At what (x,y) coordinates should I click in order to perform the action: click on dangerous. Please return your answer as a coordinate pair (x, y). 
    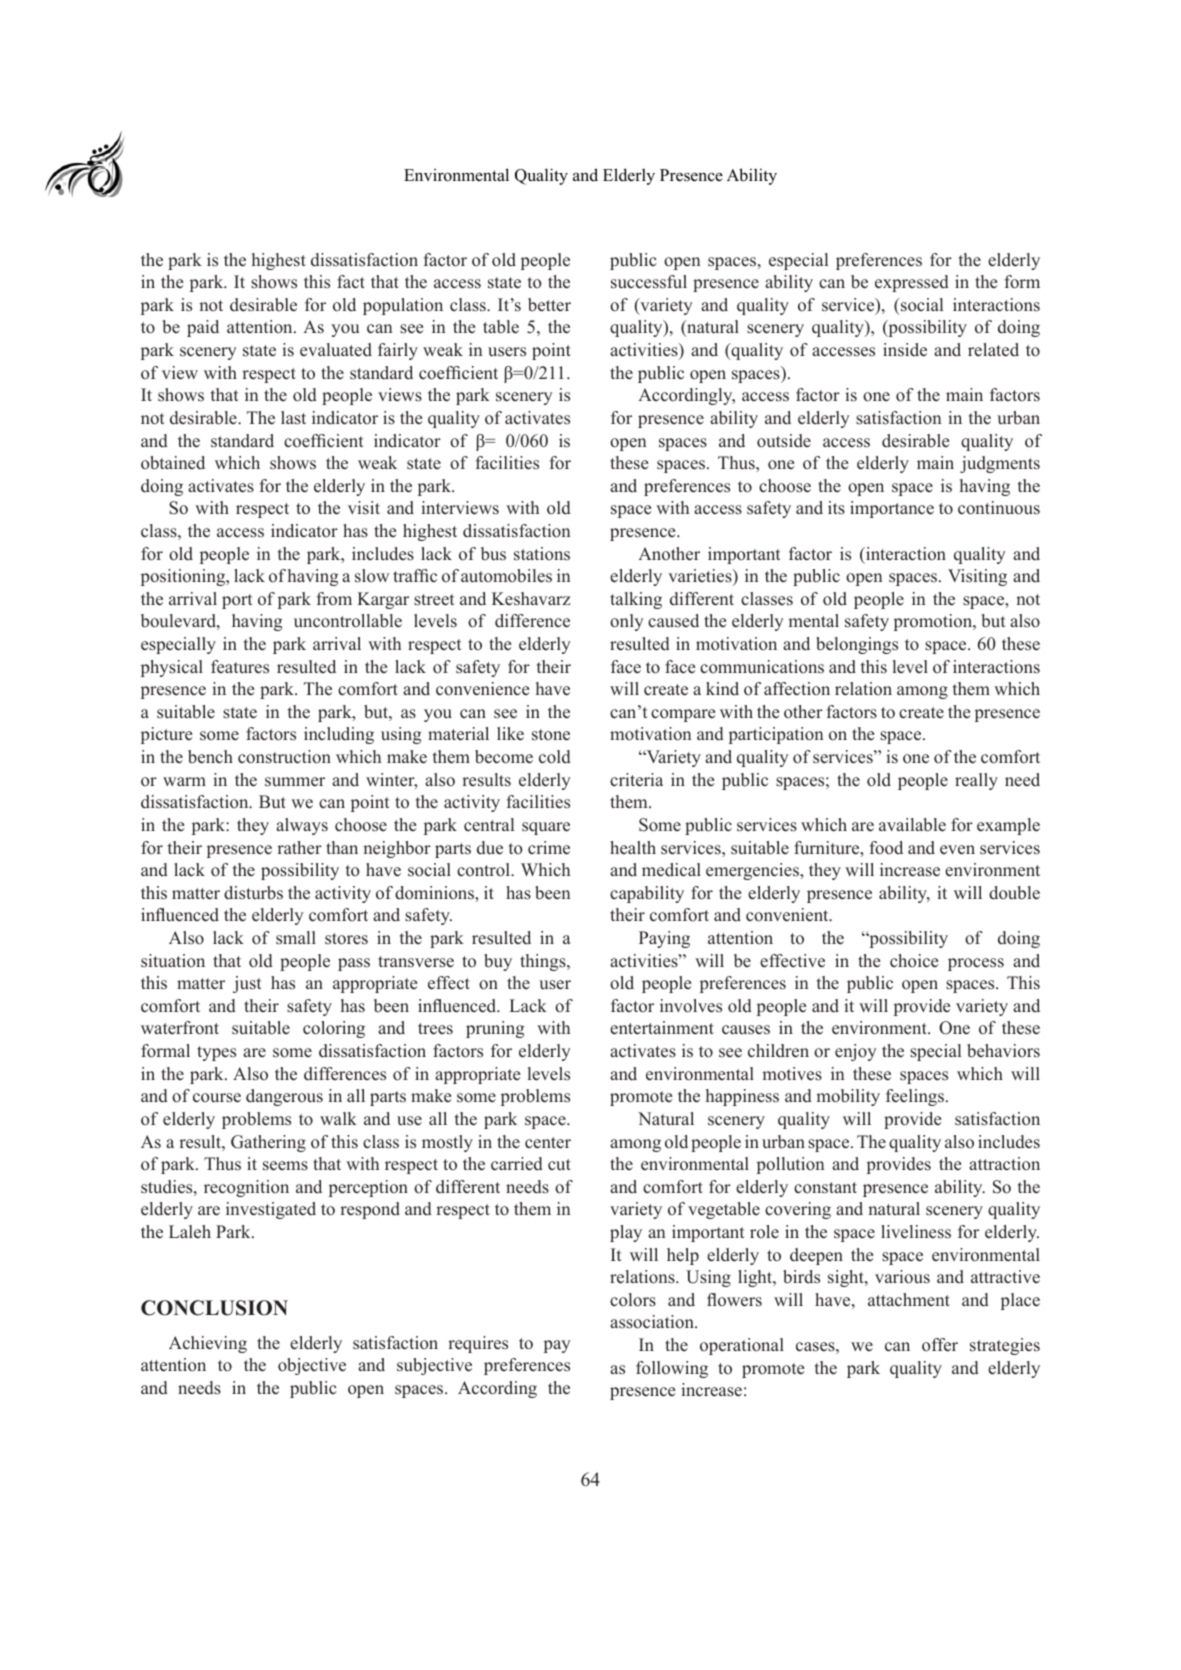
    Looking at the image, I should click on (284, 1097).
